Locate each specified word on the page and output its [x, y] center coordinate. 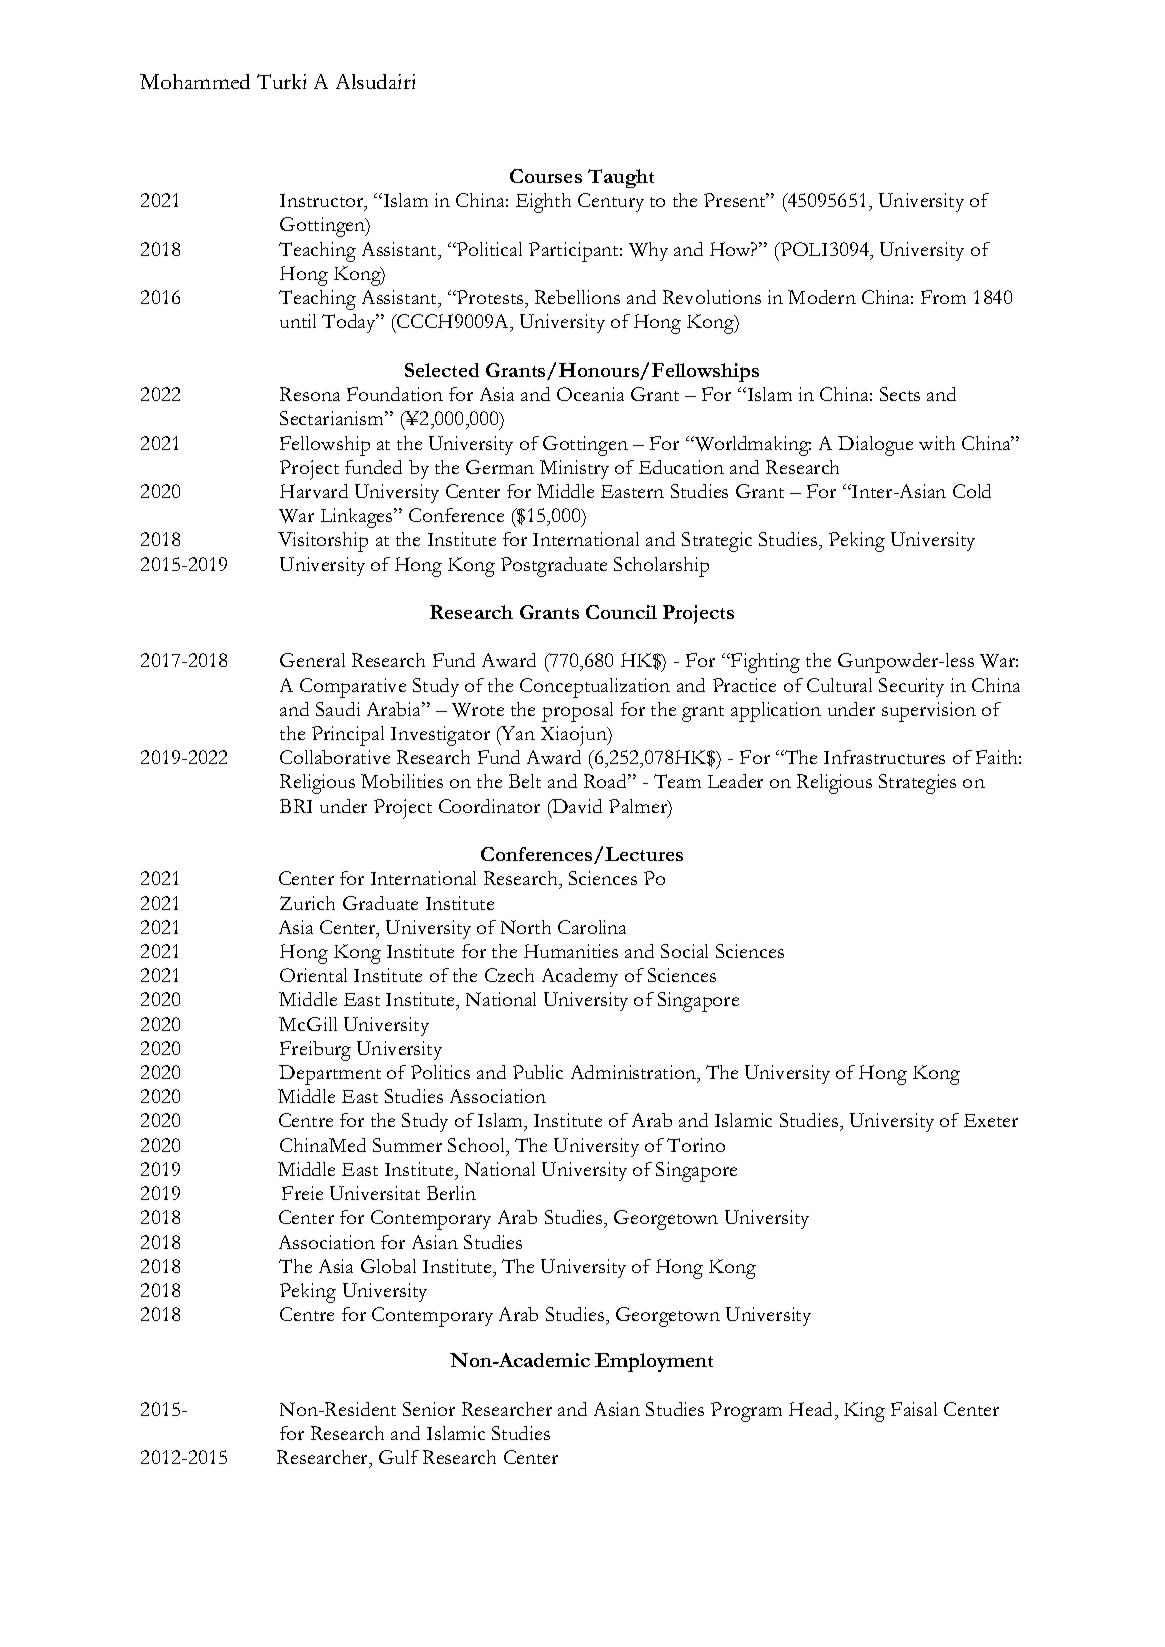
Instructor [323, 202]
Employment [654, 1362]
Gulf [399, 1457]
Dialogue [875, 446]
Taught [621, 178]
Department [330, 1075]
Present [736, 200]
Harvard [314, 491]
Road [606, 781]
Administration [634, 1072]
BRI [296, 806]
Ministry [574, 469]
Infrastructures [884, 757]
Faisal [914, 1409]
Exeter [991, 1120]
